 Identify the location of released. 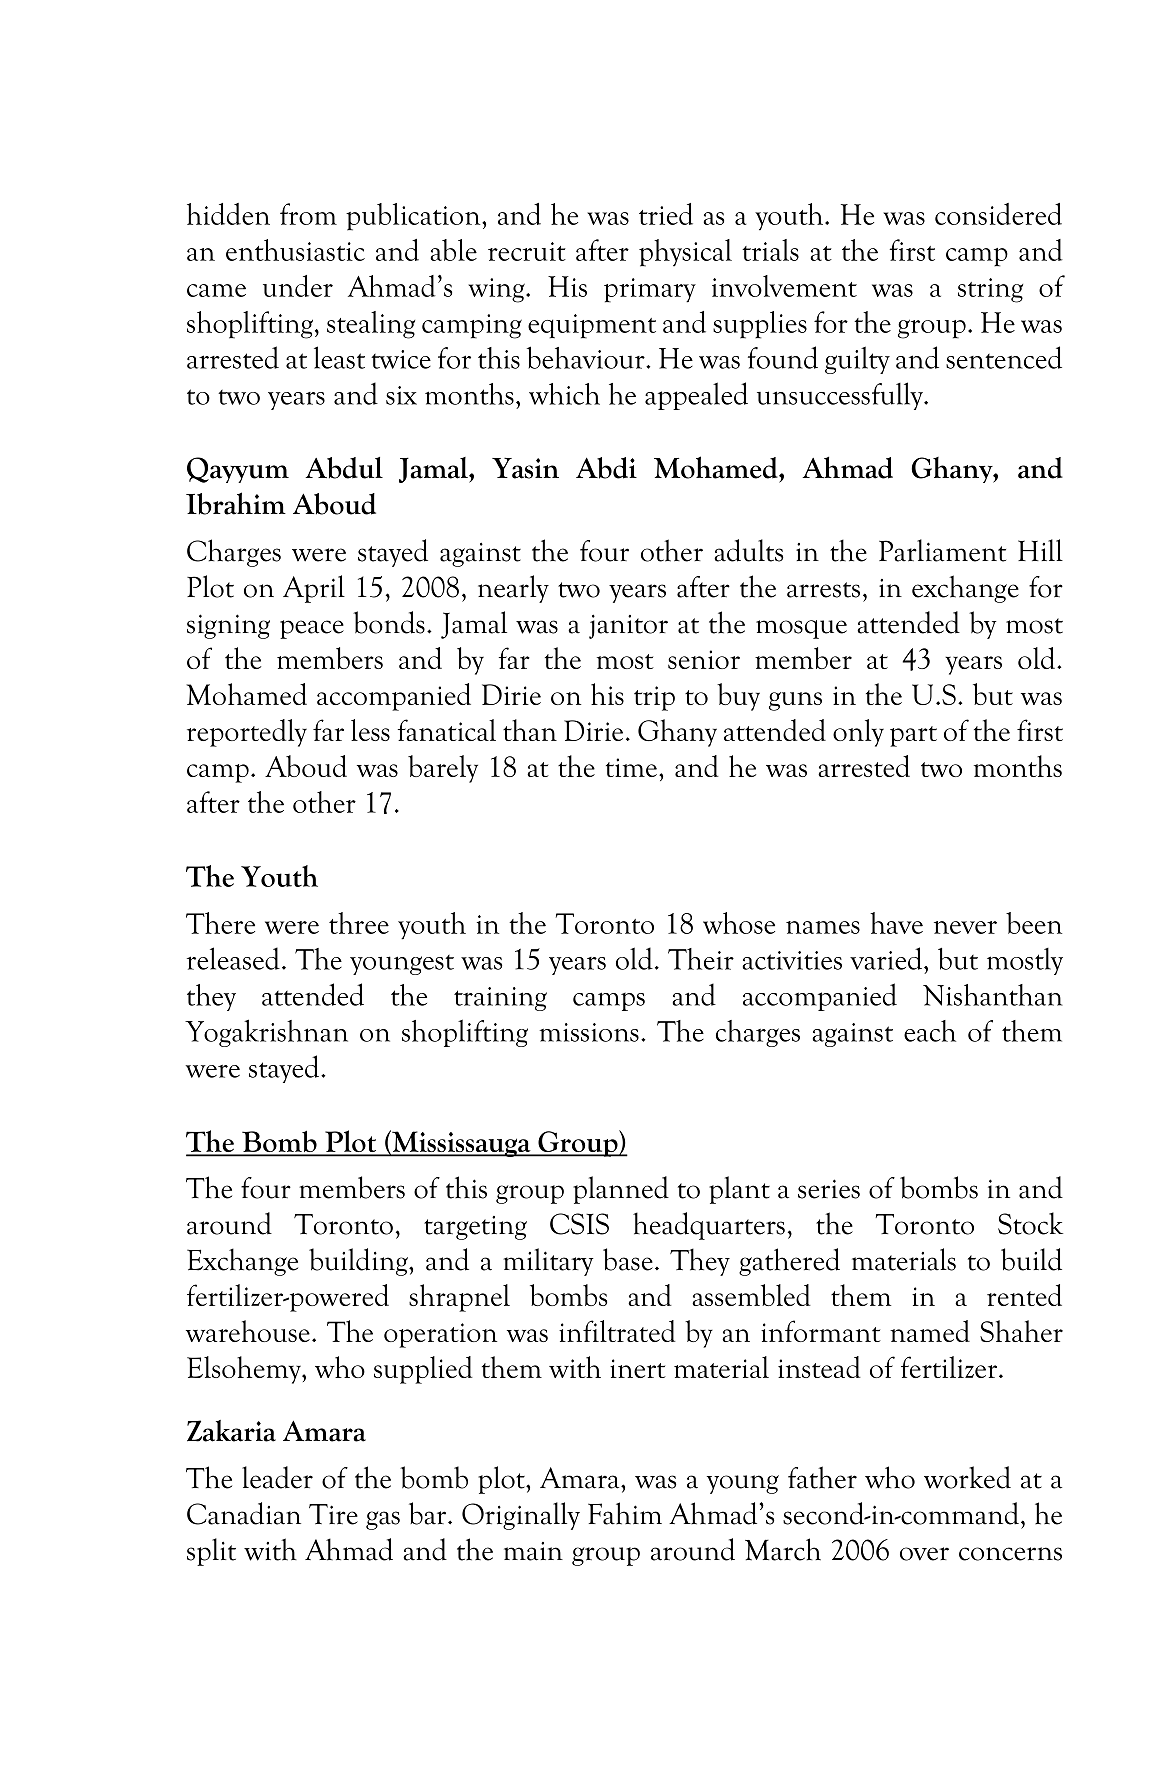
(233, 958).
